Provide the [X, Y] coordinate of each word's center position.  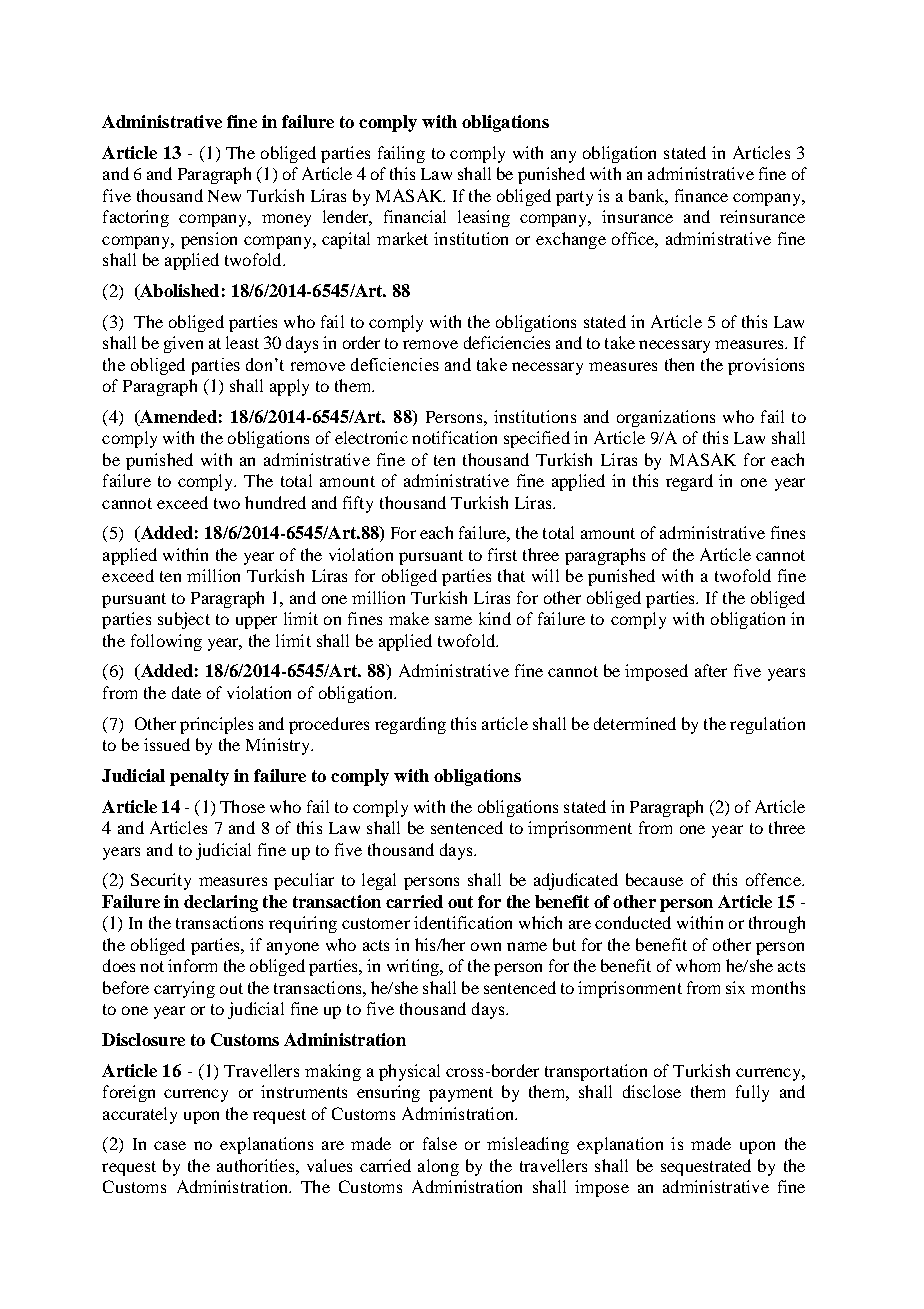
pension [209, 240]
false [440, 1143]
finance [701, 195]
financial [415, 216]
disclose [652, 1091]
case [170, 1145]
